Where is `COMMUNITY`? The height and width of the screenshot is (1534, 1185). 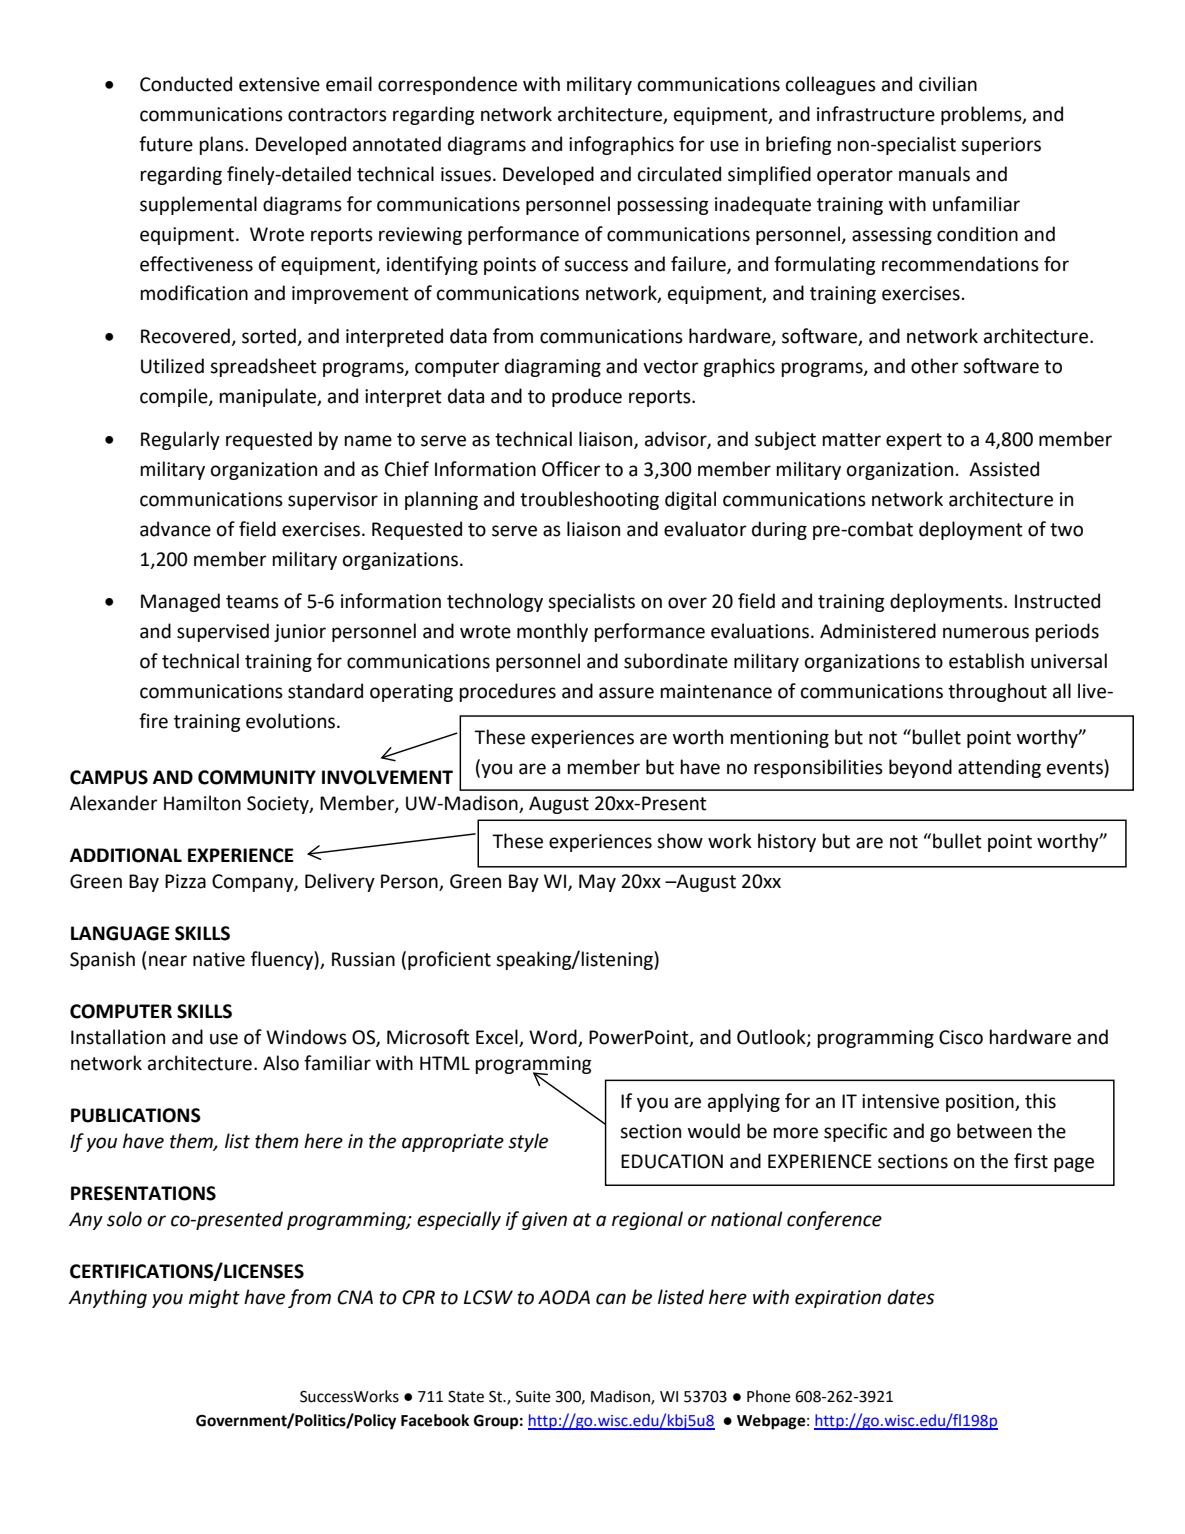 COMMUNITY is located at coordinates (257, 777).
